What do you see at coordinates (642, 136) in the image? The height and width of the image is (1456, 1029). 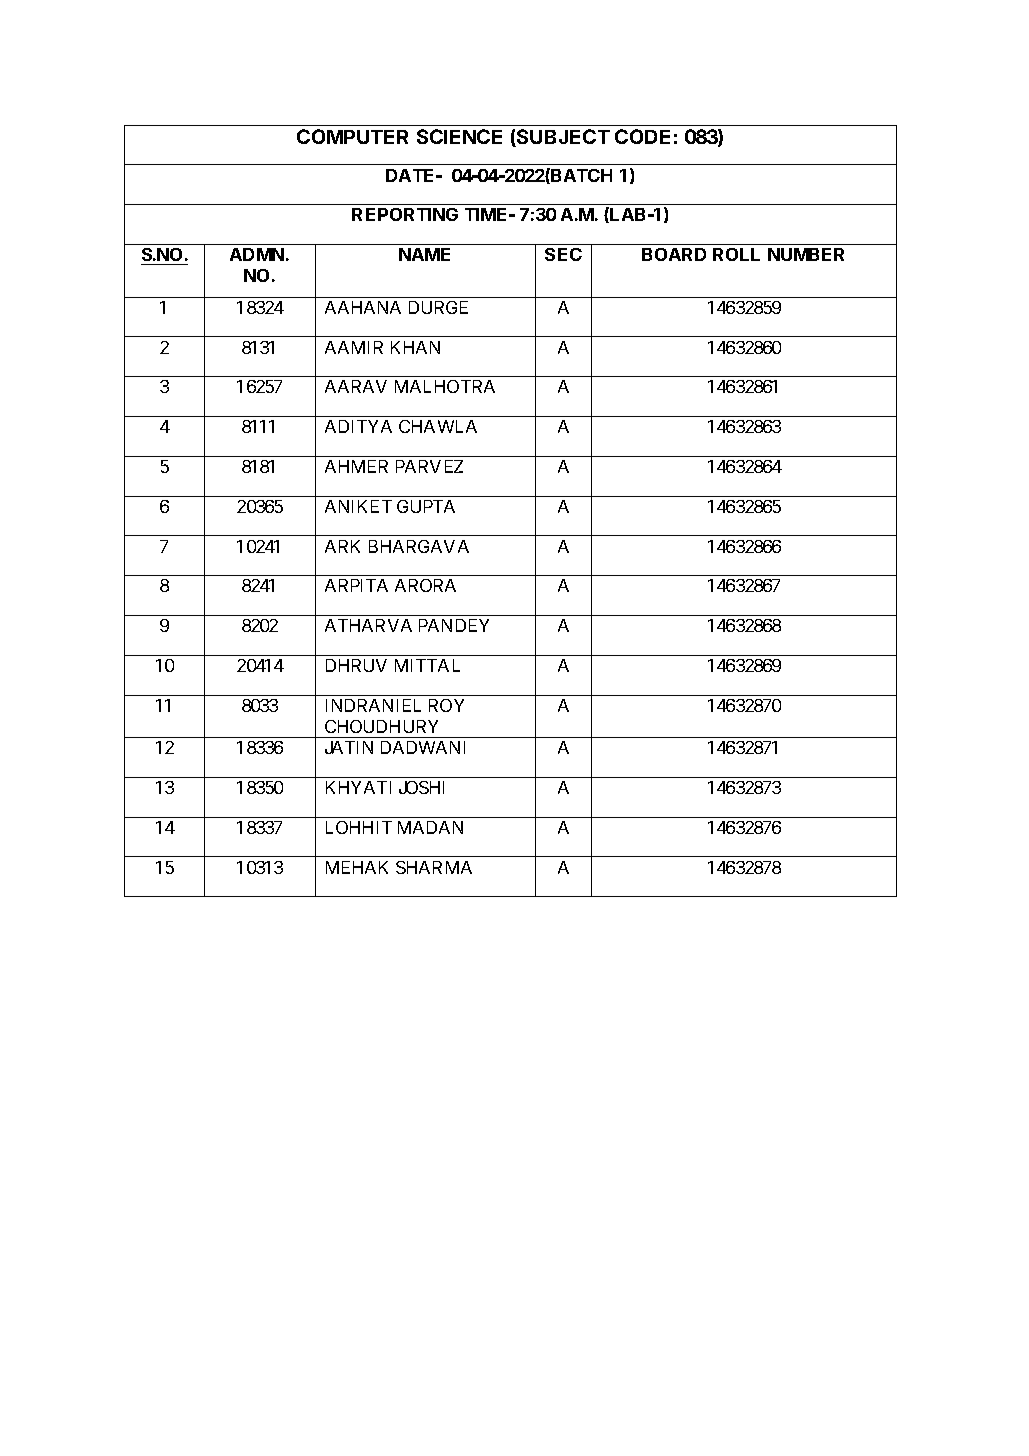 I see `CODE` at bounding box center [642, 136].
